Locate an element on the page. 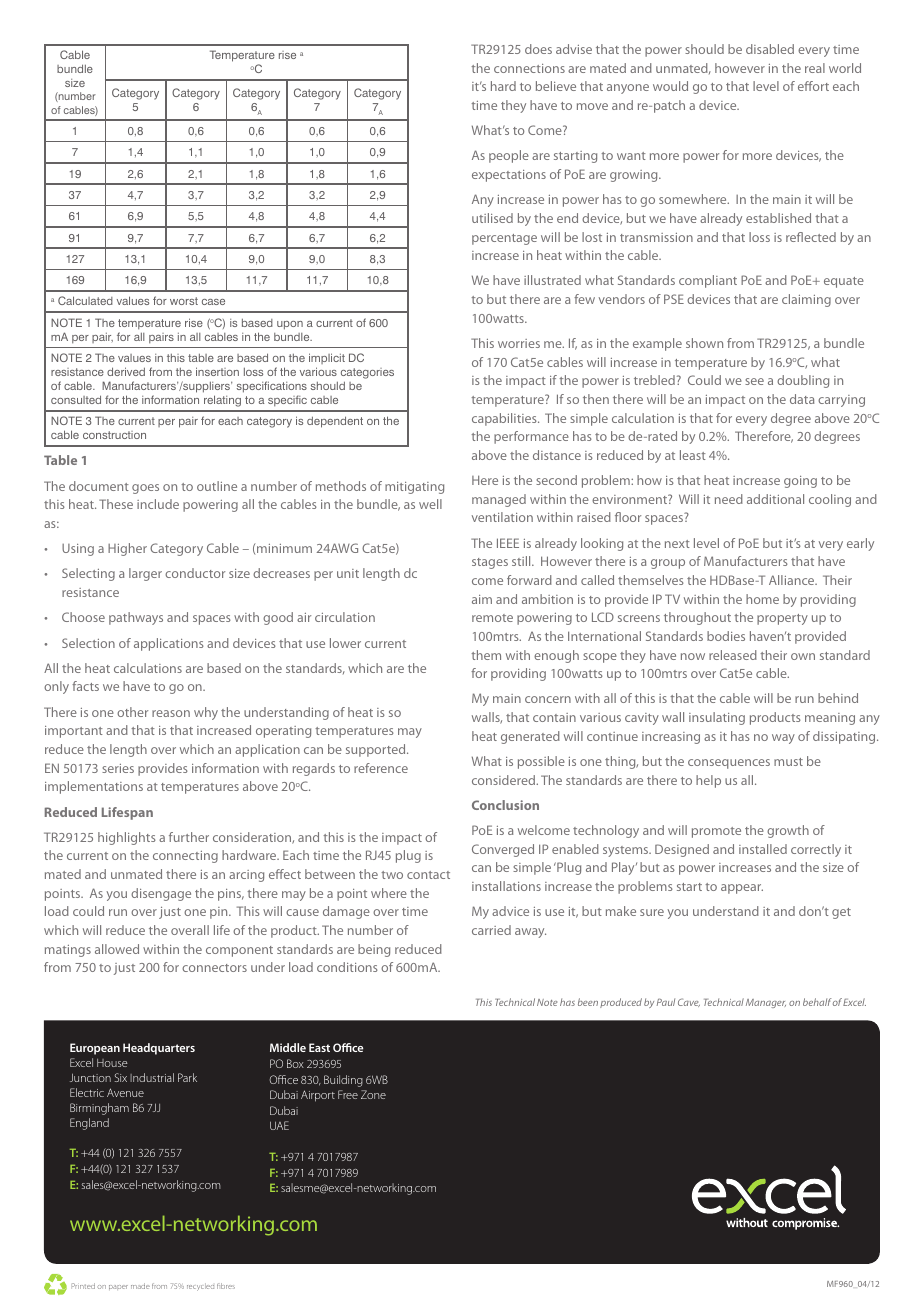 This document has width=924, height=1308. remote is located at coordinates (492, 618).
